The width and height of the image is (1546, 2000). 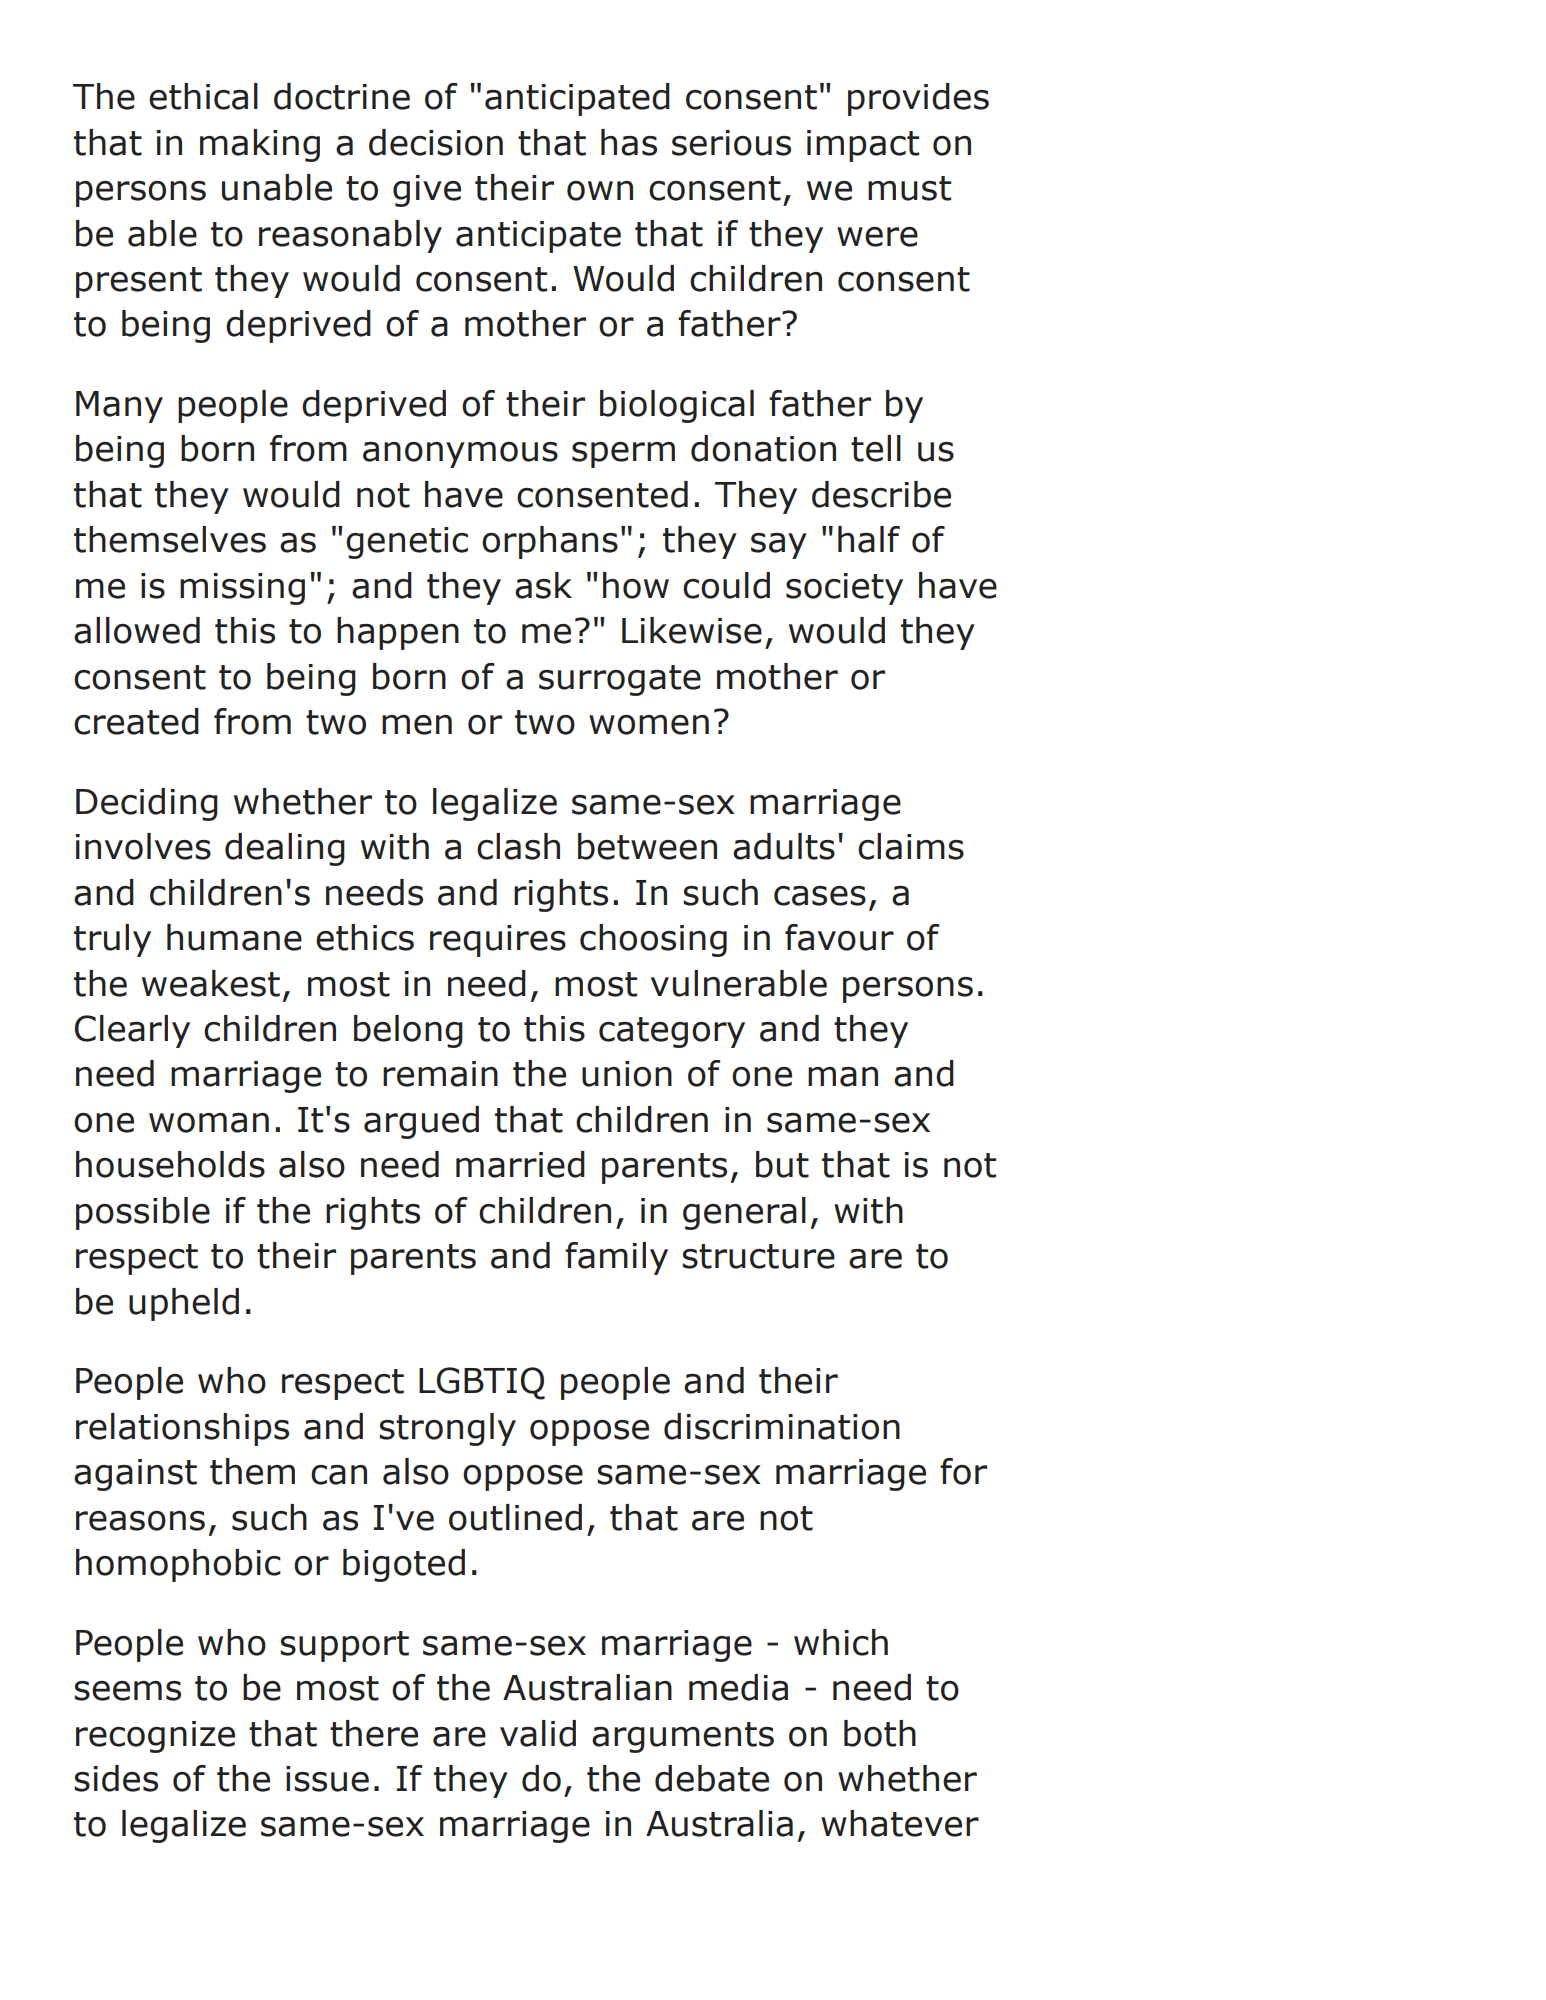 I want to click on married, so click(x=520, y=1164).
